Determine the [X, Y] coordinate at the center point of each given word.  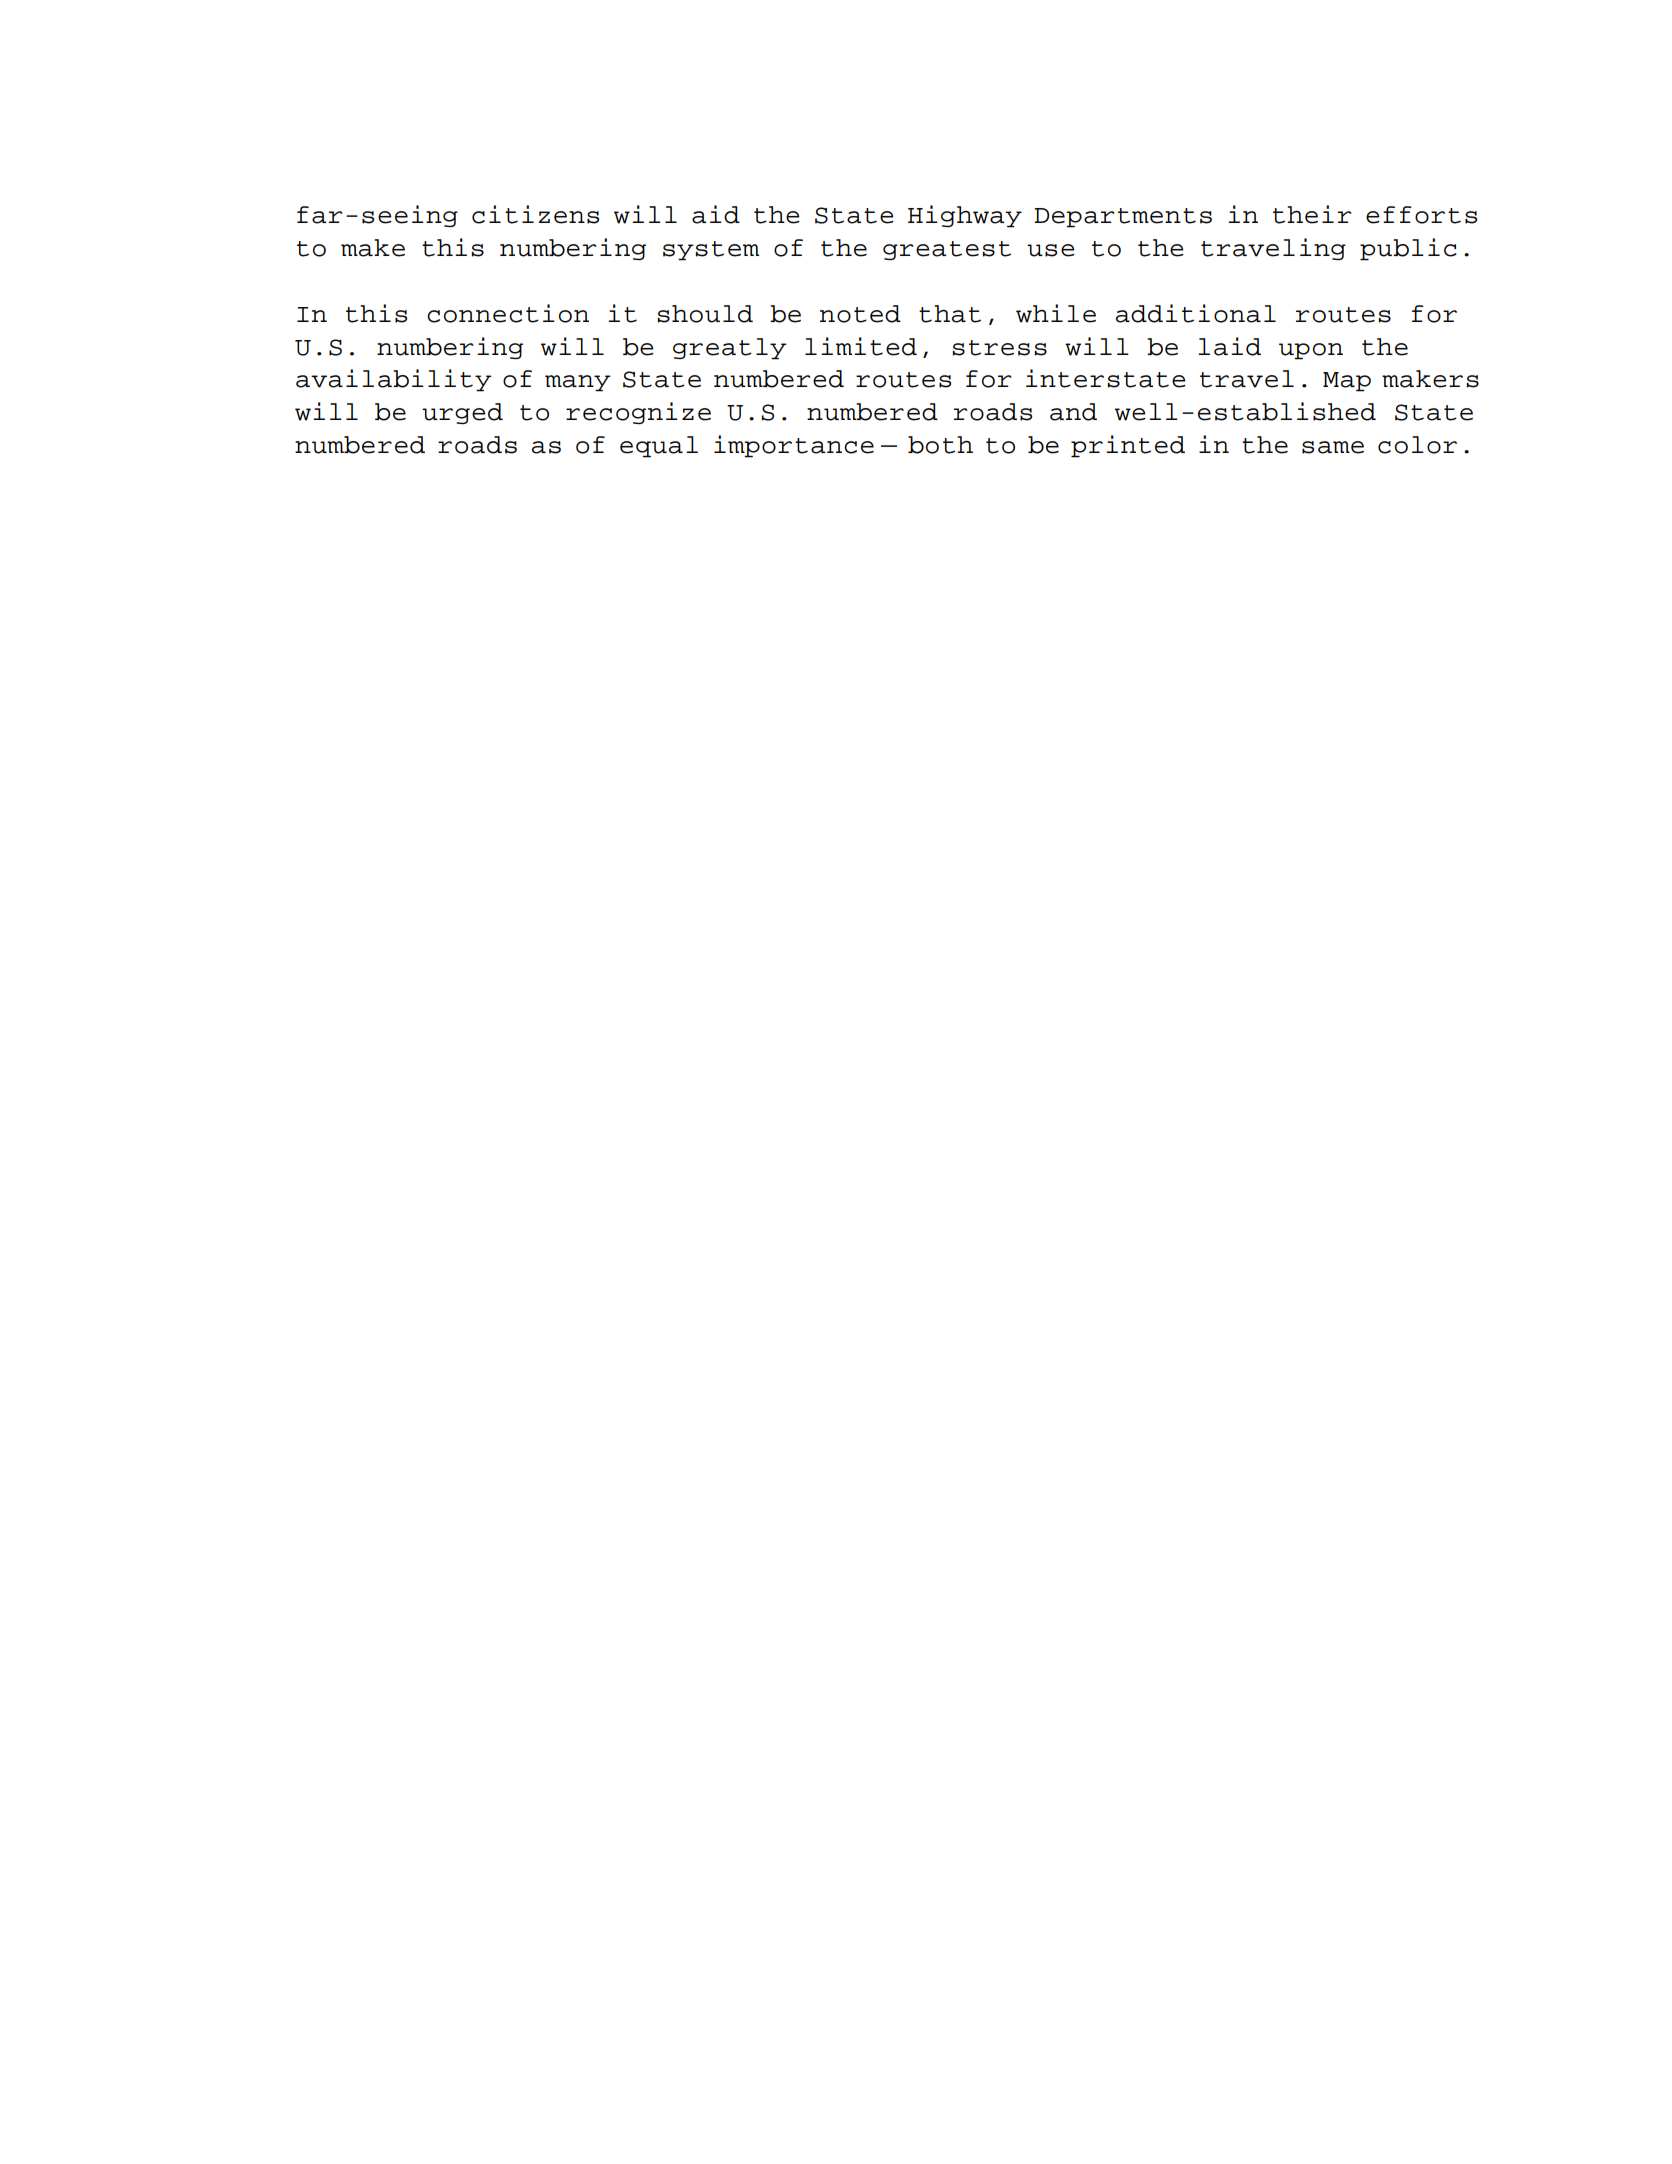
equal [659, 447]
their [1312, 214]
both [940, 445]
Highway [965, 216]
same [1333, 447]
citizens [535, 214]
